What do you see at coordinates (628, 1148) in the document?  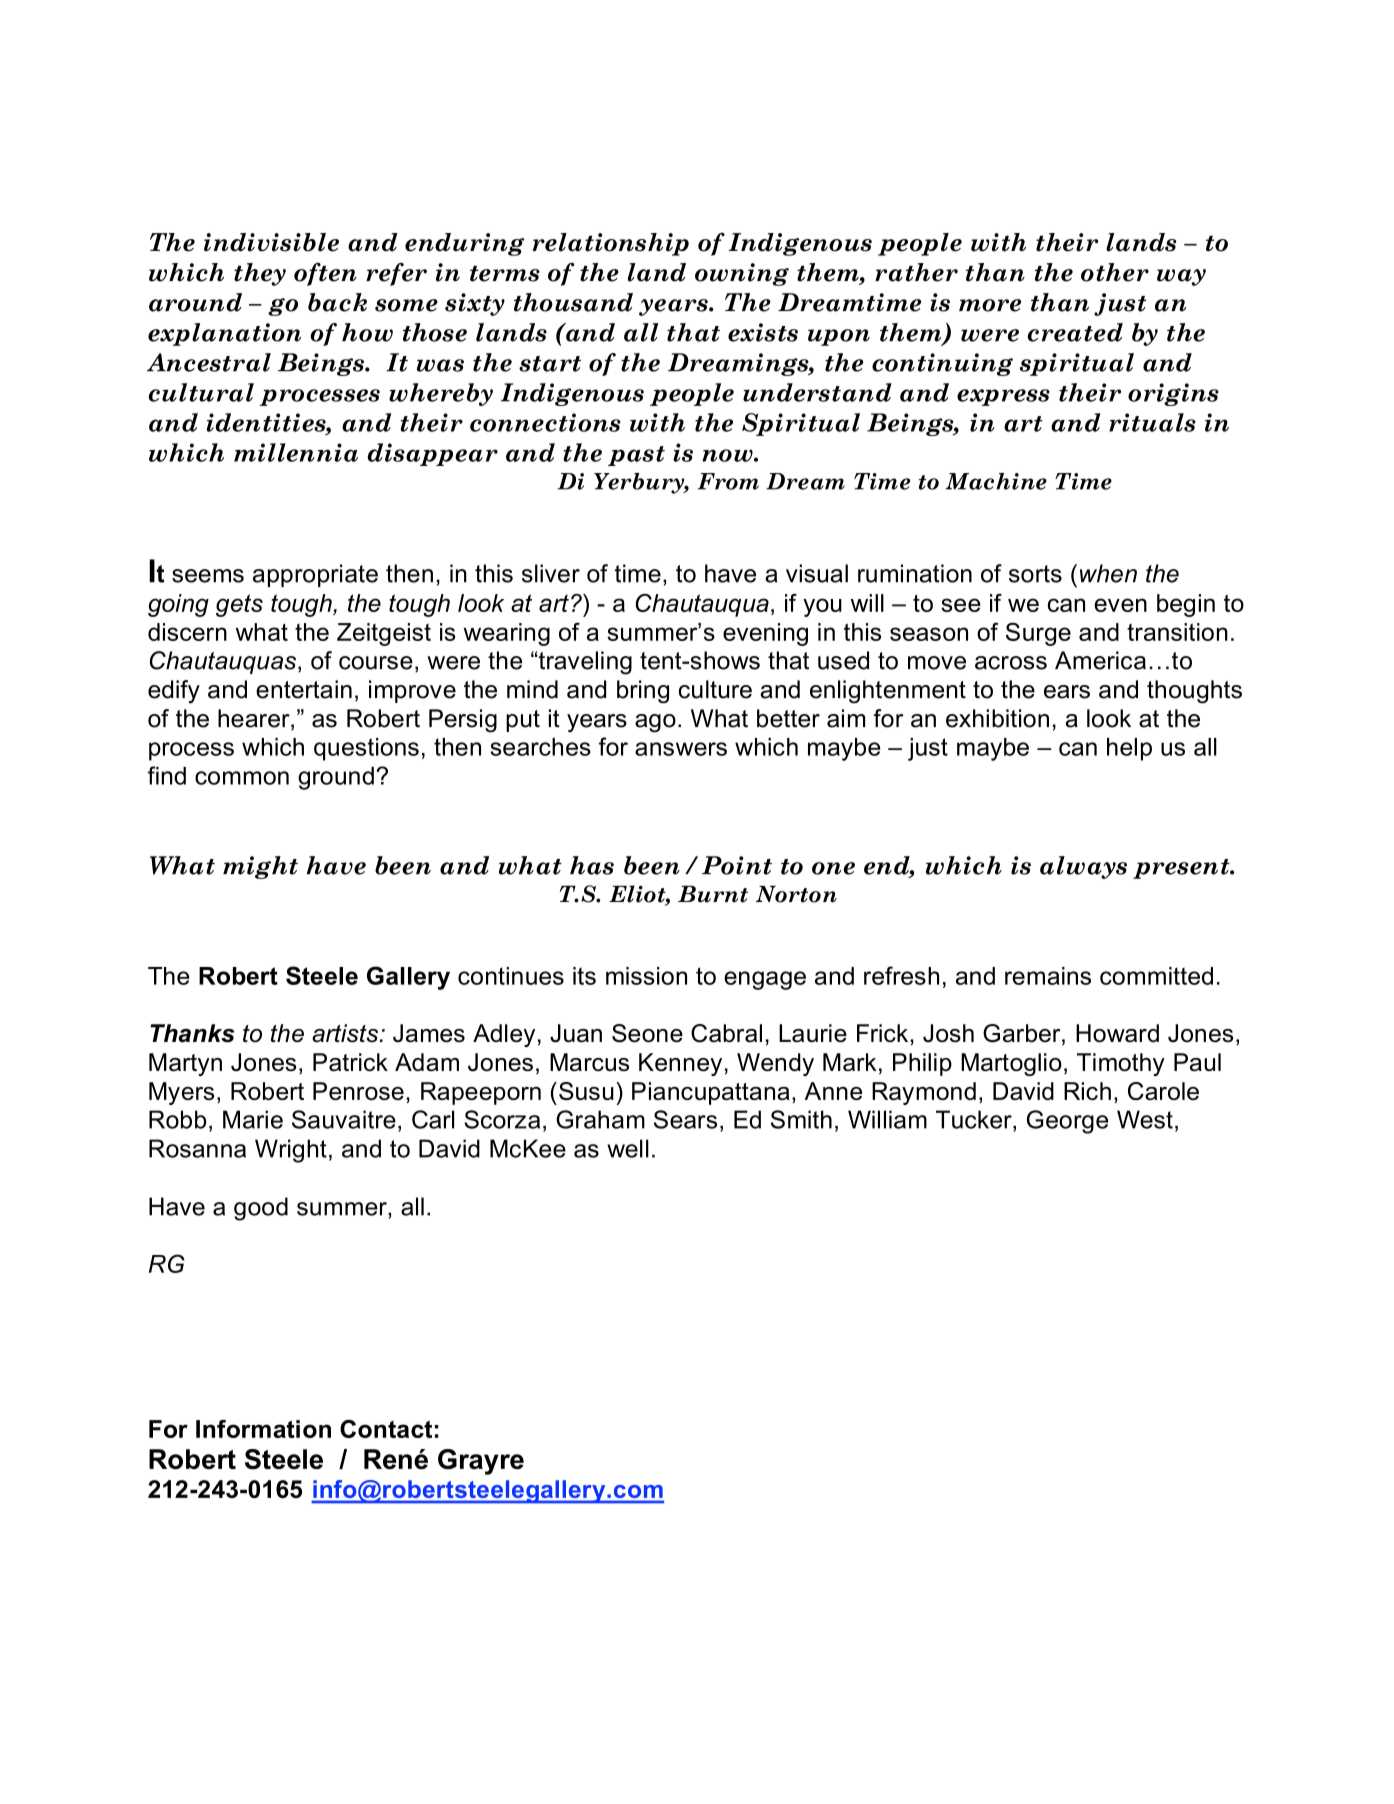 I see `well` at bounding box center [628, 1148].
